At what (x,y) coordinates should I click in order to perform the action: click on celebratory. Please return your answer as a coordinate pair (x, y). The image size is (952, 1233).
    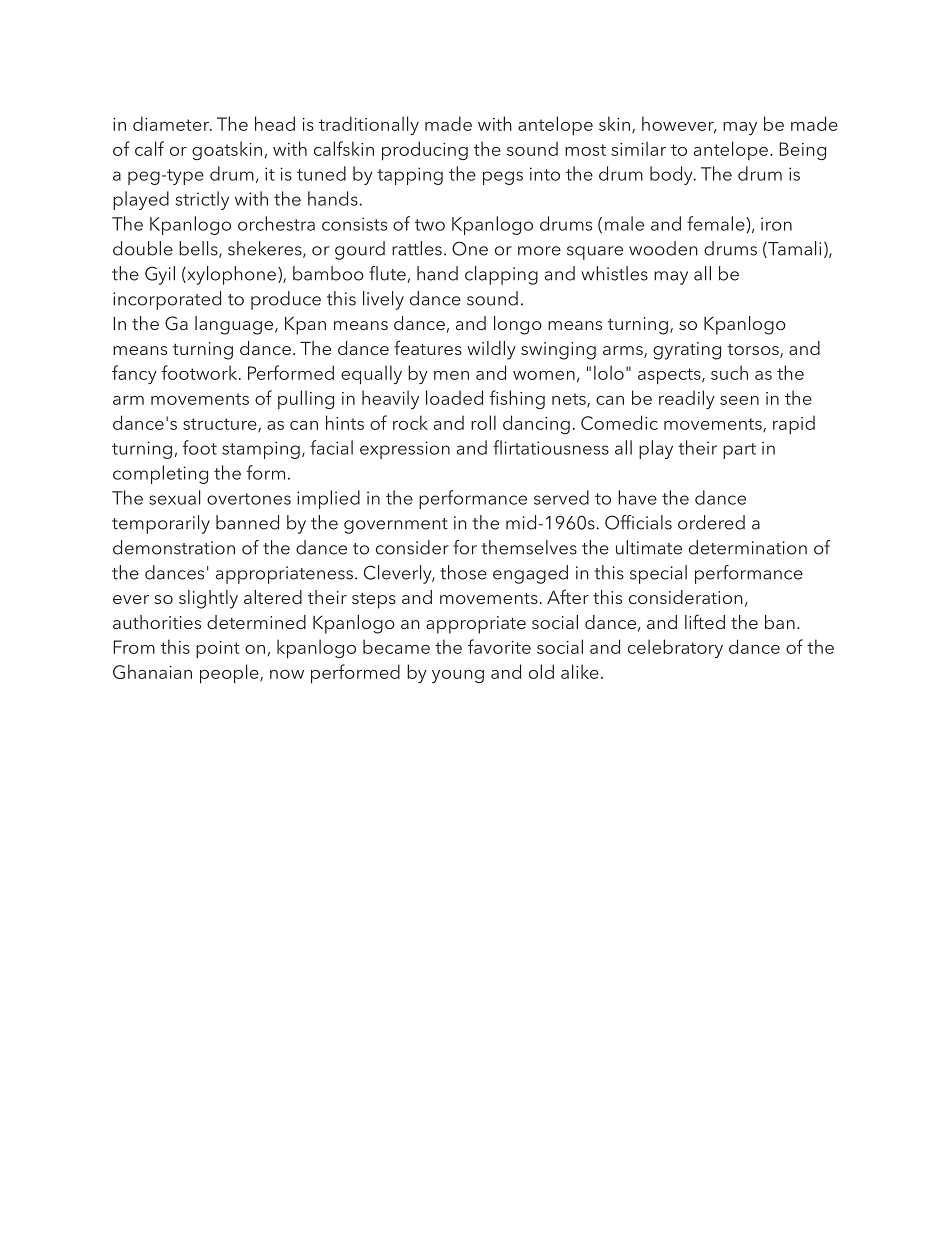
    Looking at the image, I should click on (675, 648).
